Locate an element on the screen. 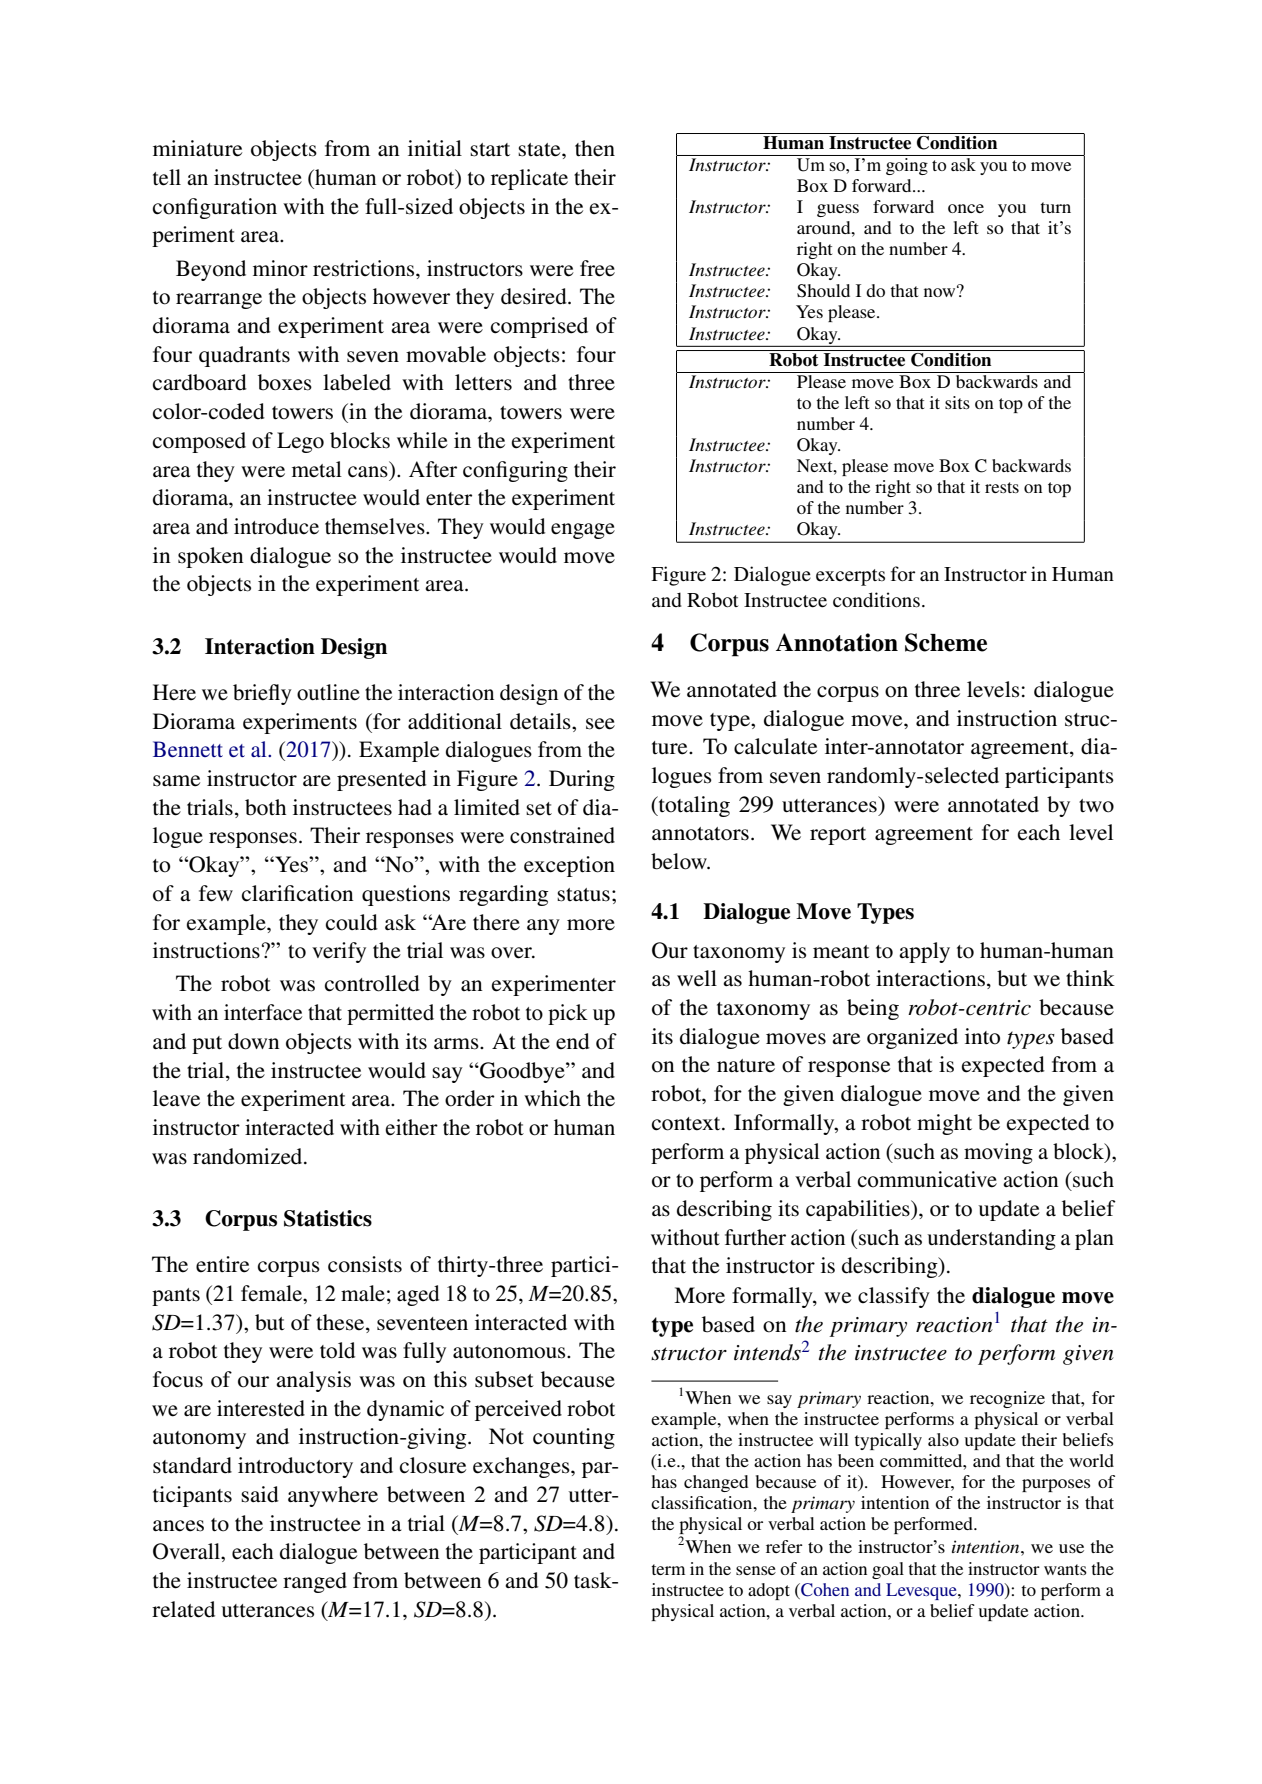 The width and height of the screenshot is (1262, 1784). understanding is located at coordinates (991, 1239).
